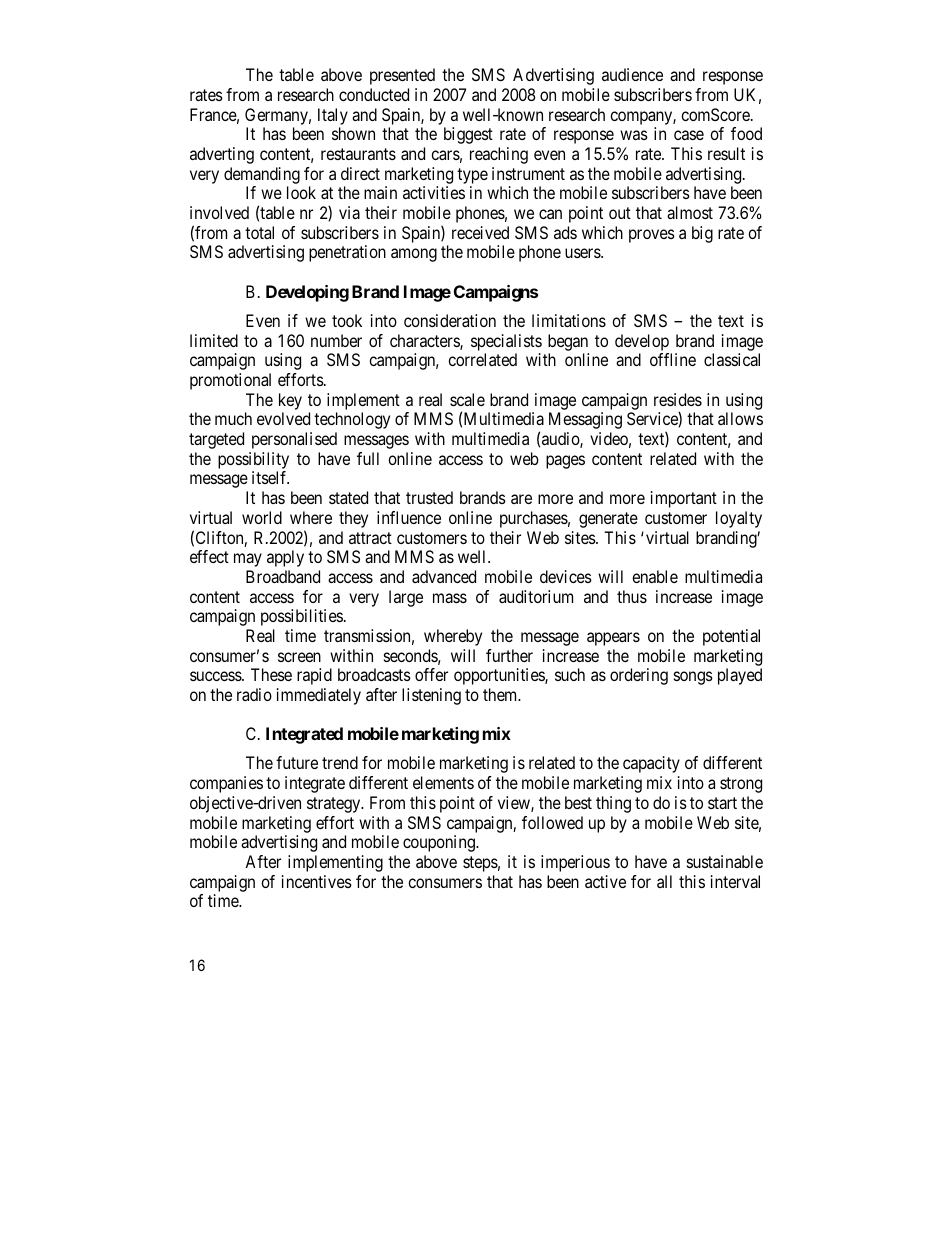 Image resolution: width=952 pixels, height=1233 pixels. What do you see at coordinates (521, 499) in the screenshot?
I see `are` at bounding box center [521, 499].
